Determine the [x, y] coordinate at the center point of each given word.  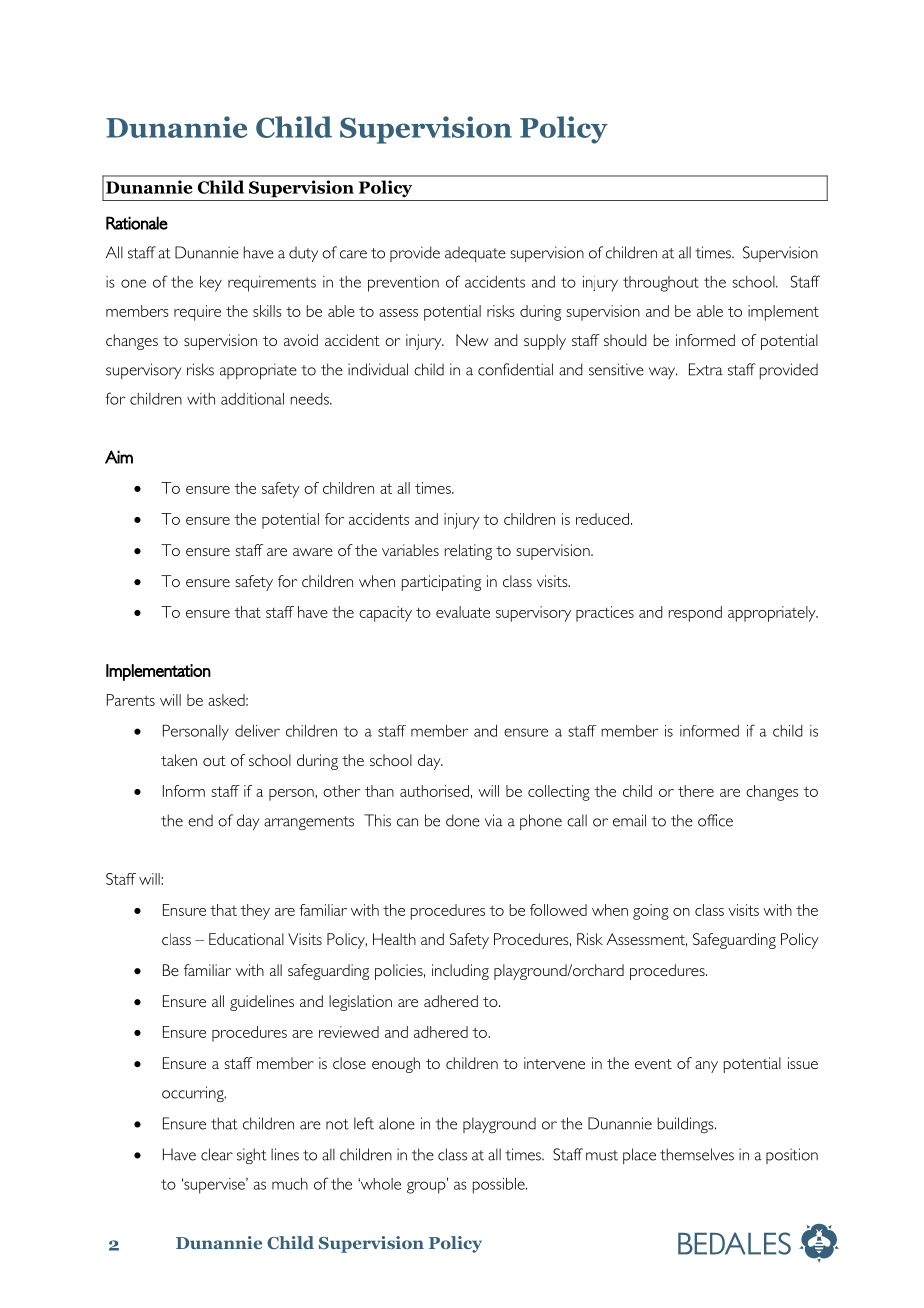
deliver [257, 731]
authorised [434, 791]
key [211, 284]
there [696, 791]
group [427, 1186]
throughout [661, 284]
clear [217, 1154]
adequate [475, 254]
